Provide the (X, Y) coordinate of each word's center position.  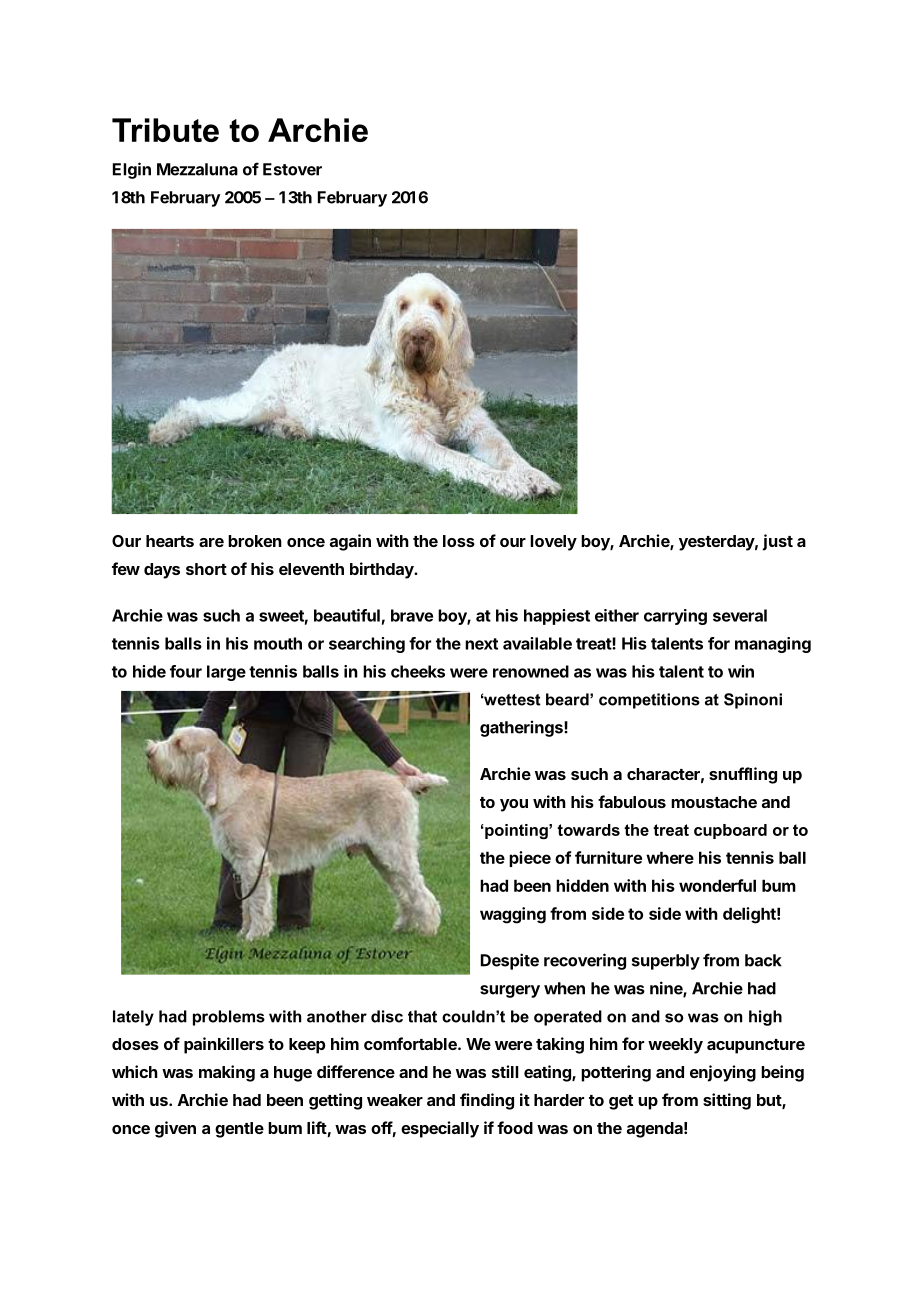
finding (487, 1101)
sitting (727, 1101)
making (227, 1073)
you (514, 805)
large (226, 673)
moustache (714, 802)
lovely (553, 543)
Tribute (165, 130)
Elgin (132, 170)
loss (459, 541)
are (211, 542)
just (778, 542)
